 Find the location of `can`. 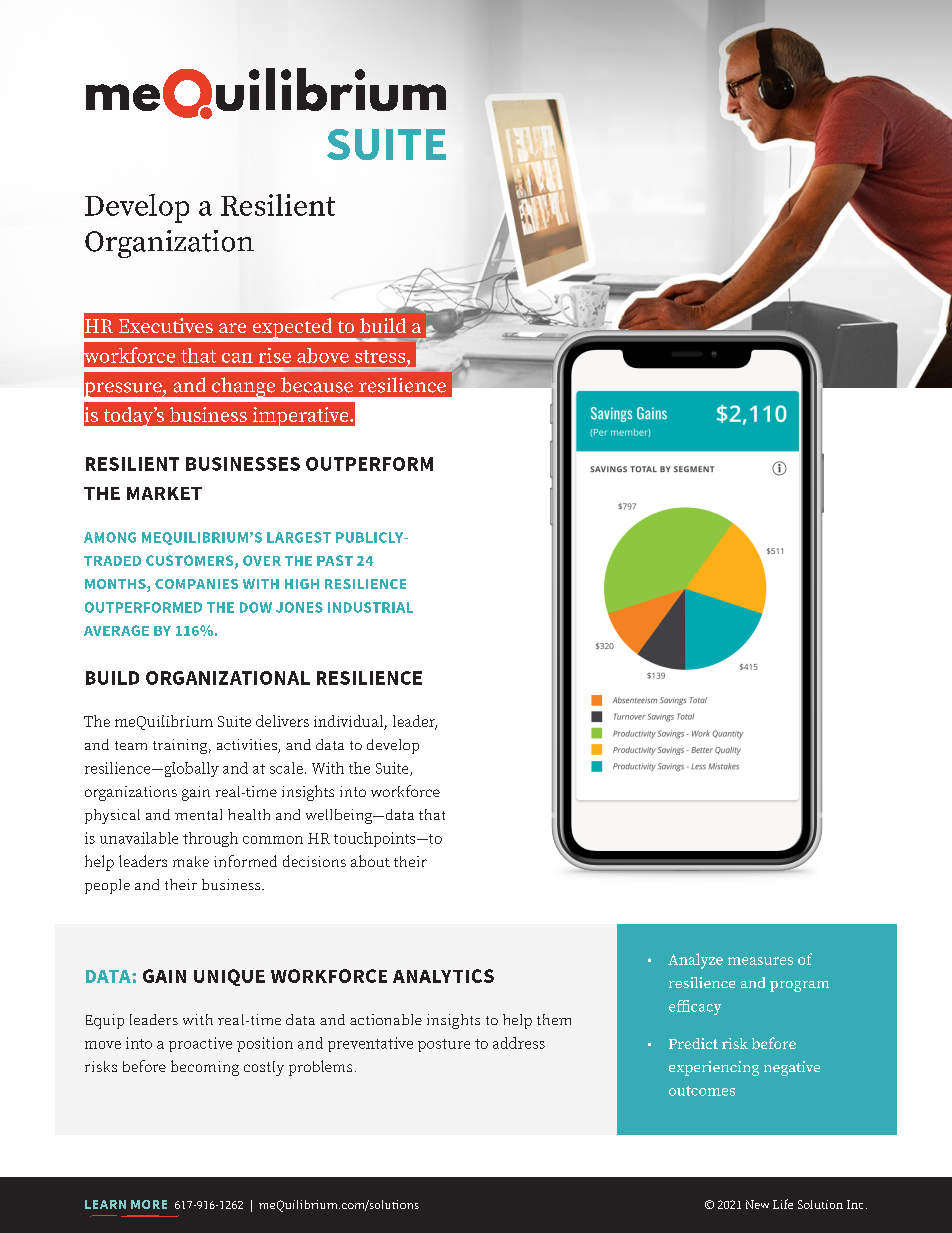

can is located at coordinates (237, 358).
